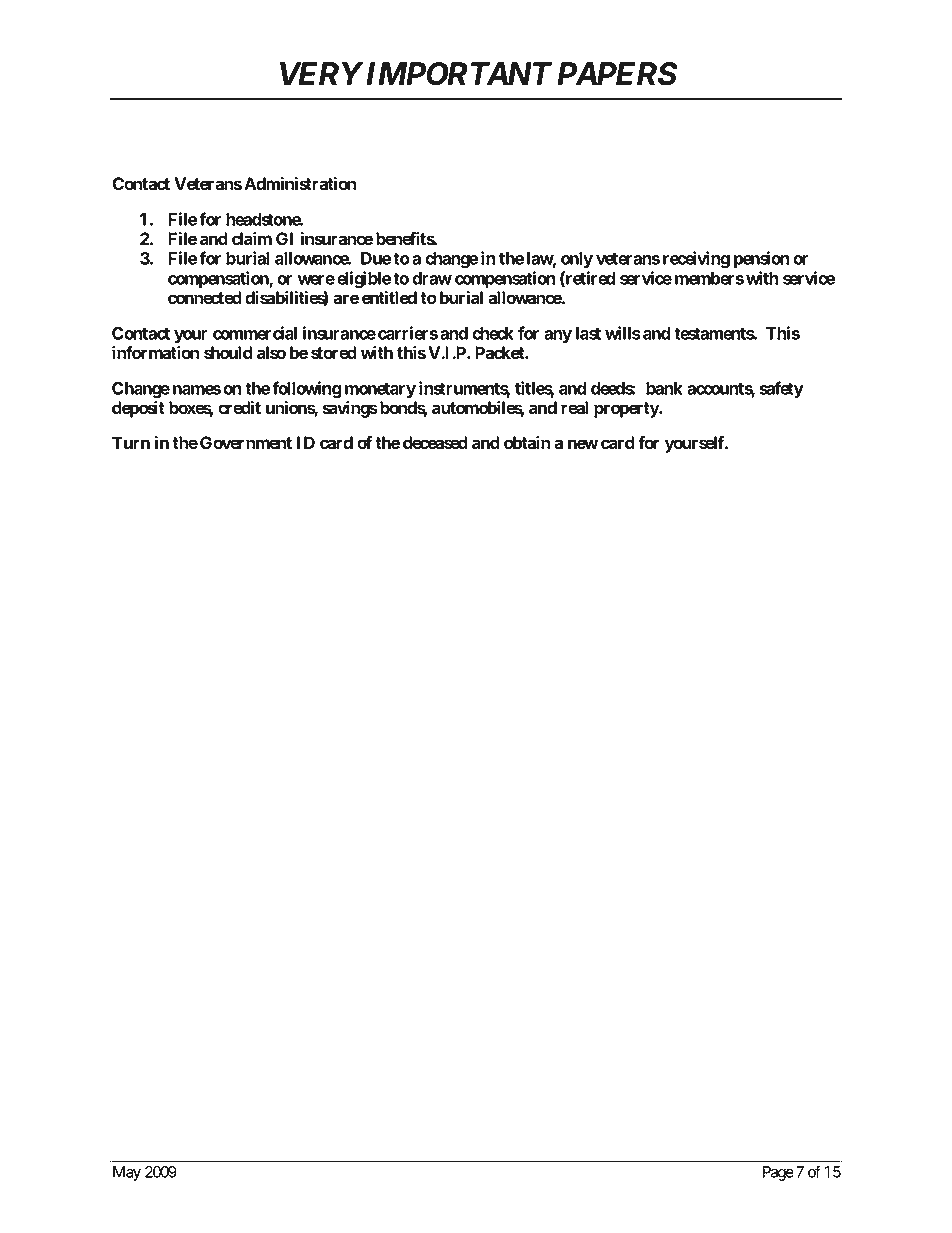  I want to click on bank, so click(664, 388).
